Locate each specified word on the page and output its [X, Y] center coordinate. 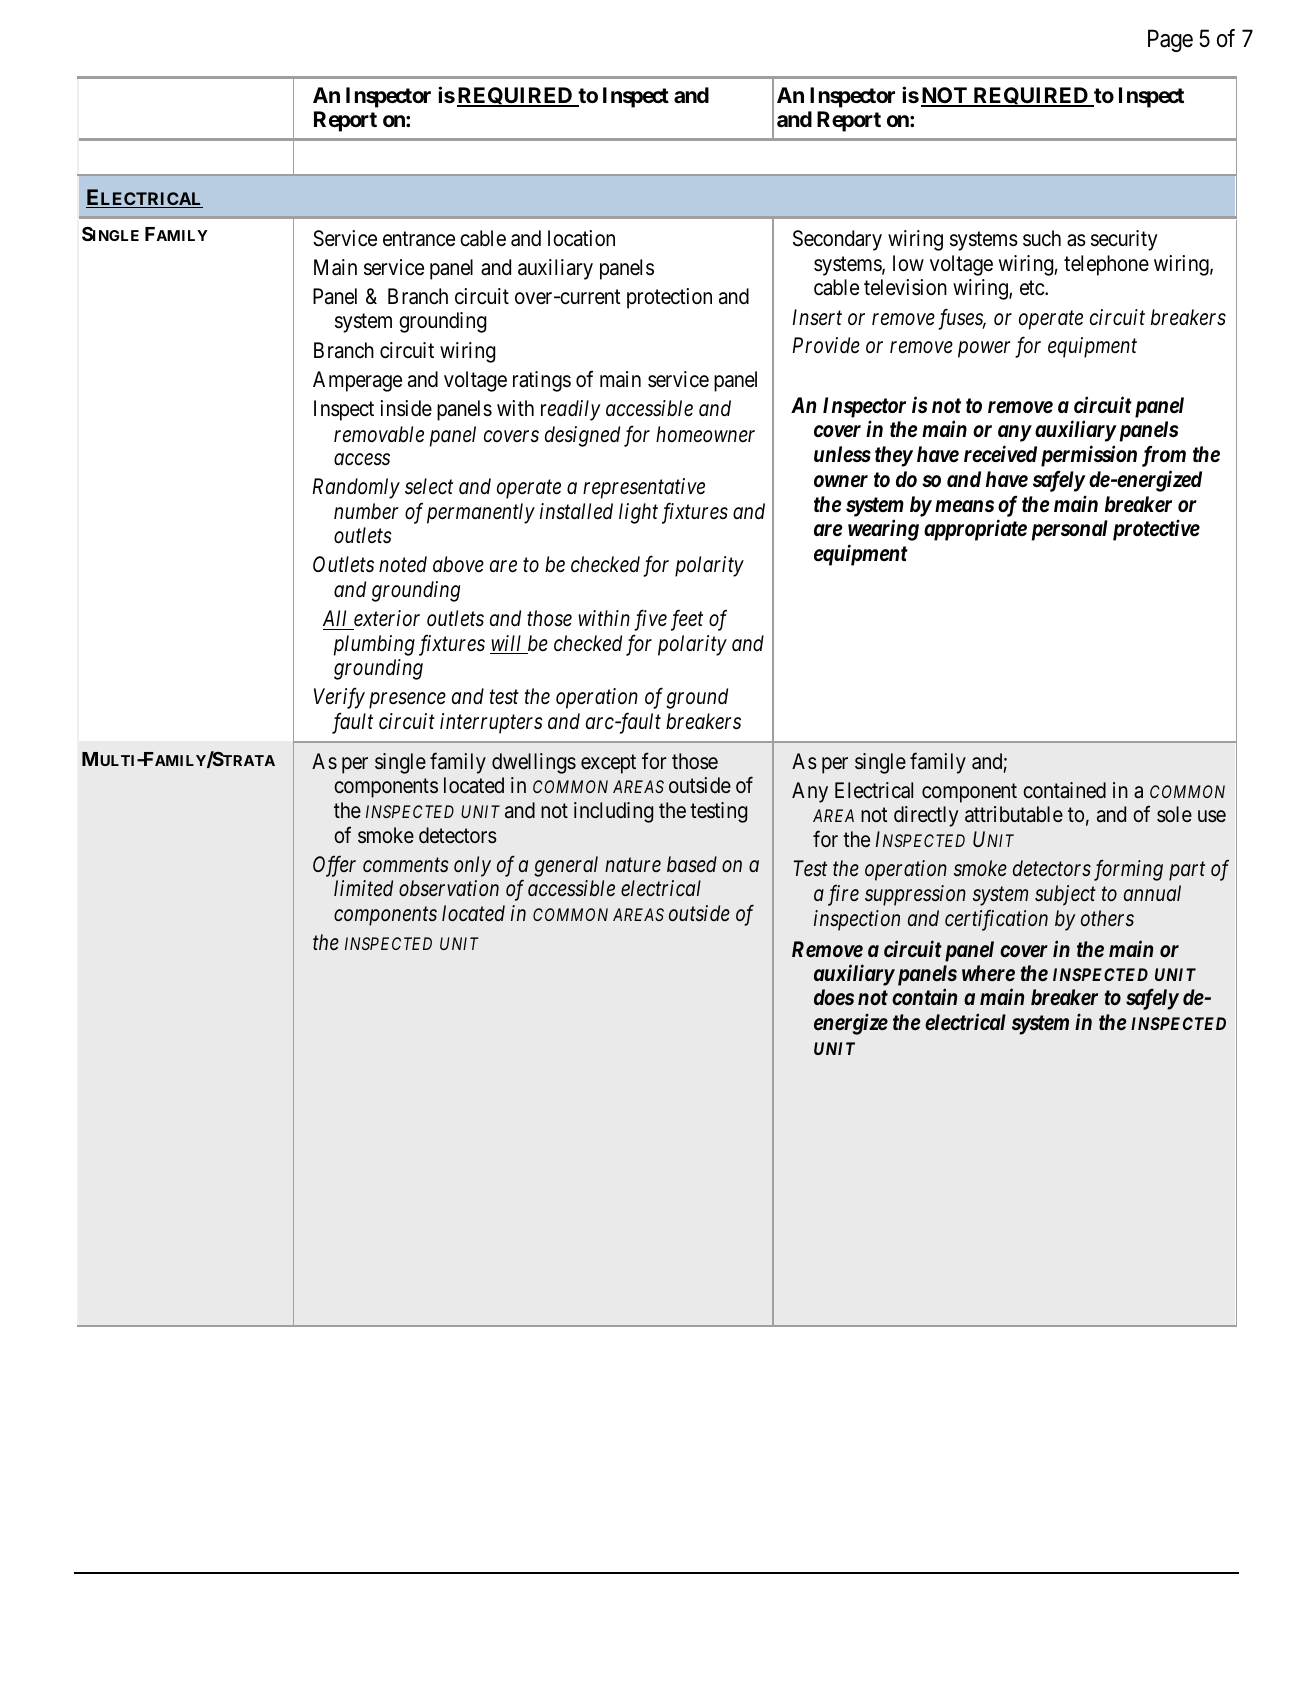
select [429, 486]
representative [644, 488]
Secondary [837, 240]
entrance [419, 239]
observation [449, 888]
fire [843, 895]
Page [1170, 40]
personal [1070, 530]
